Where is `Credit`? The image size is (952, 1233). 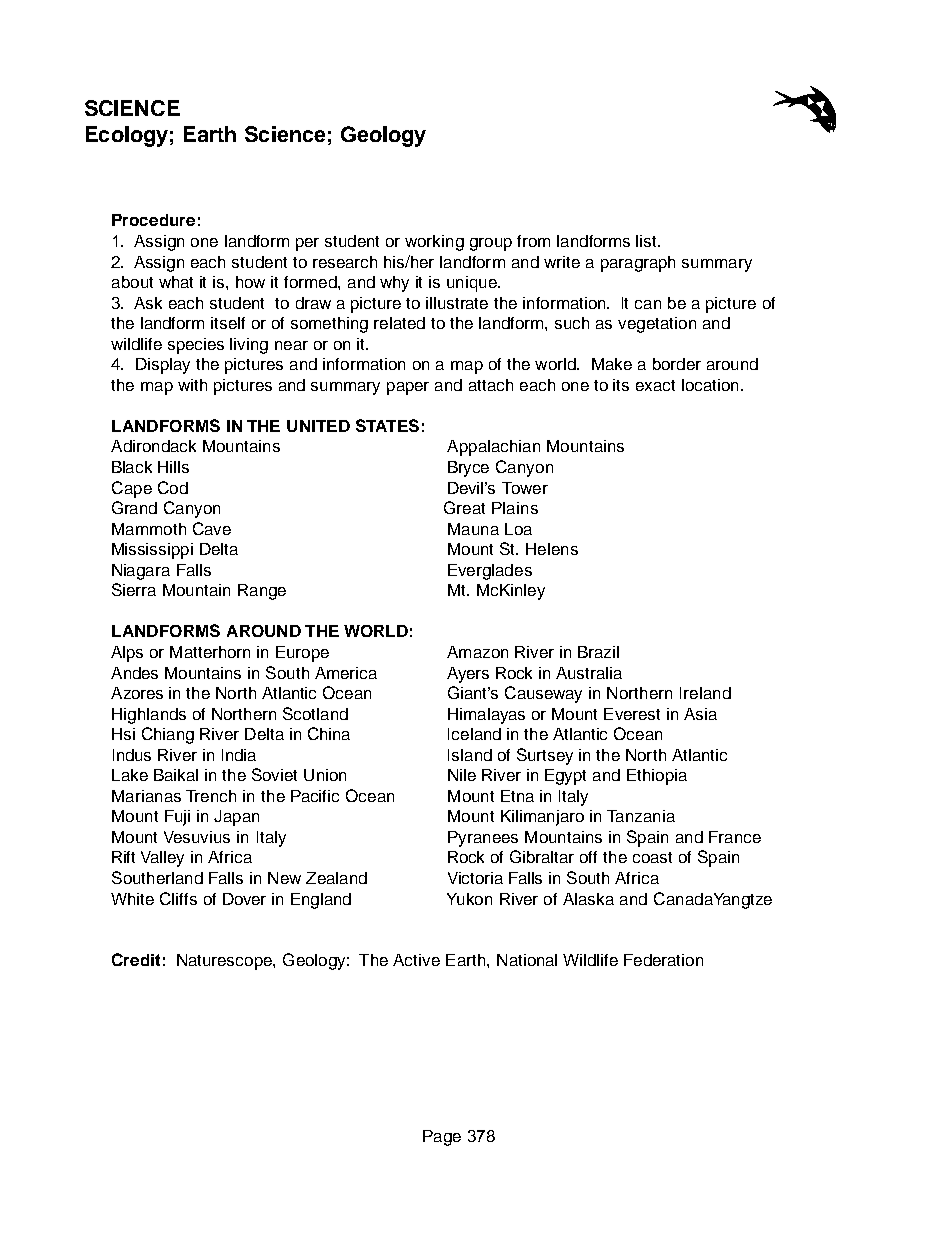 Credit is located at coordinates (136, 959).
